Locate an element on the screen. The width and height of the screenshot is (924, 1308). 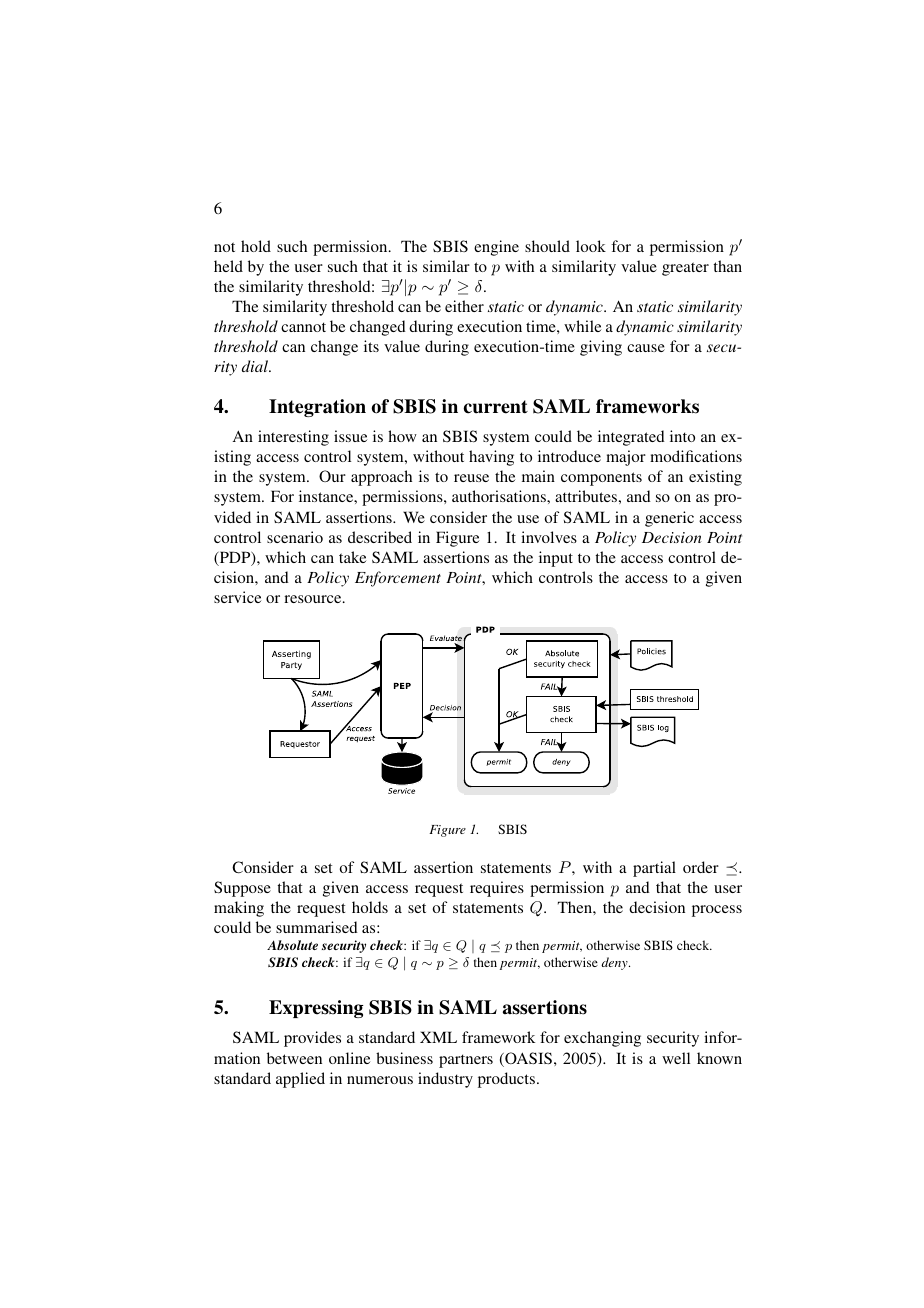
Suppose is located at coordinates (242, 889).
